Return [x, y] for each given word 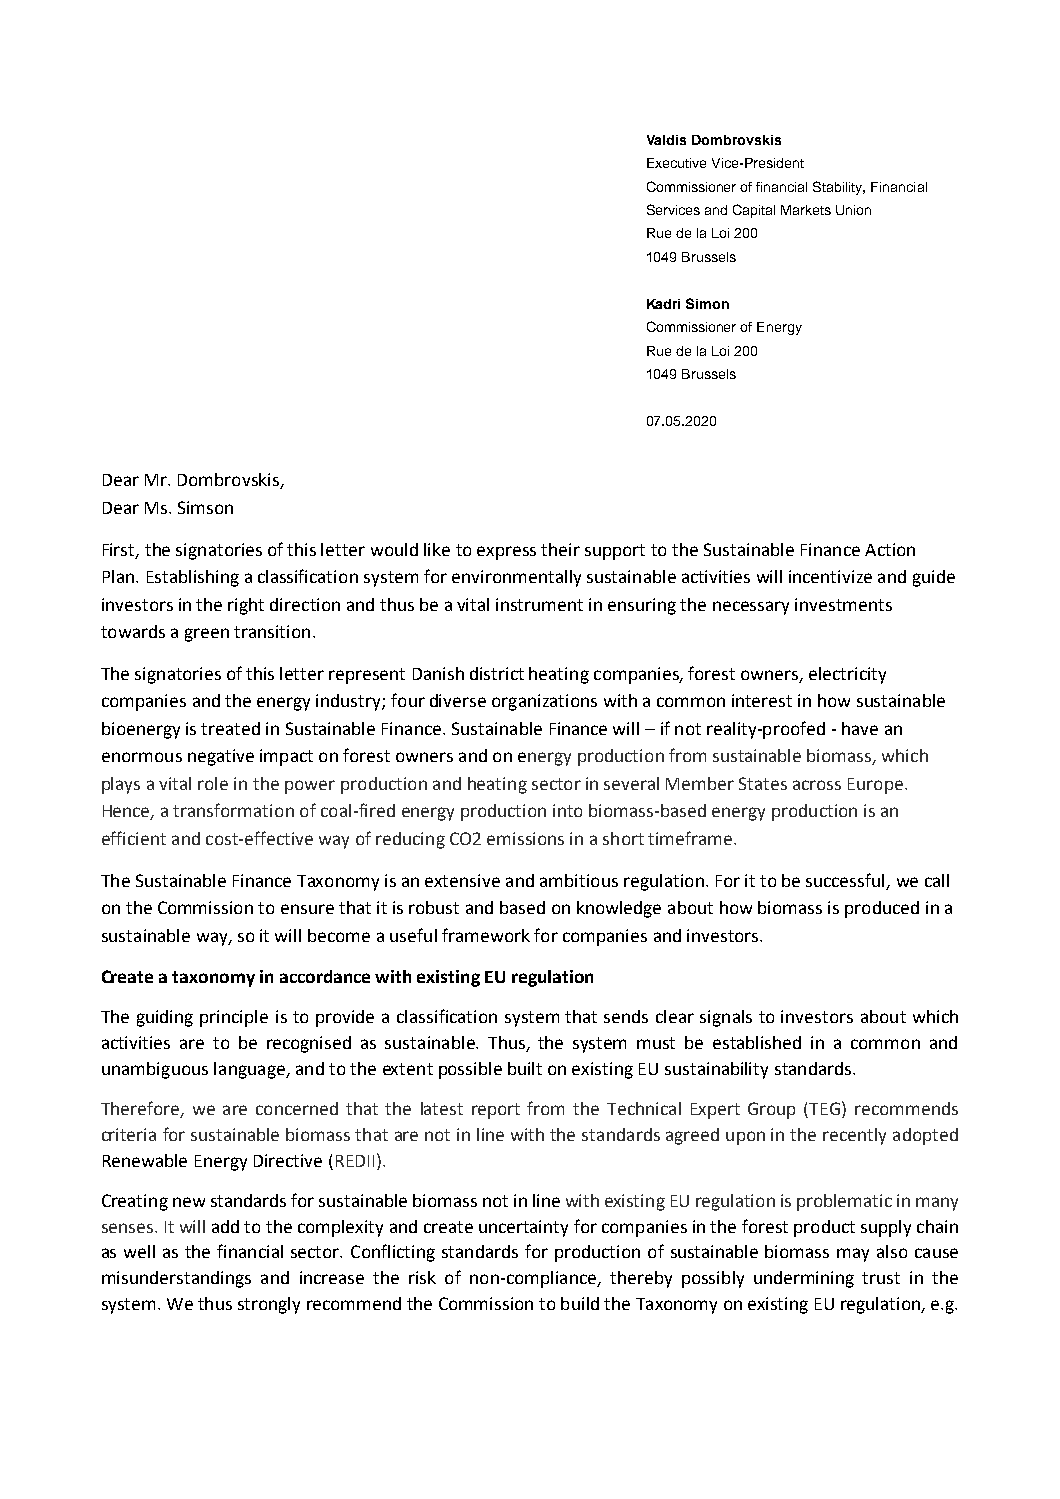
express [506, 553]
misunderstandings [176, 1279]
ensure [307, 909]
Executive [676, 163]
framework [486, 935]
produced [882, 909]
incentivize [830, 576]
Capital [754, 211]
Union [853, 210]
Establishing [193, 578]
